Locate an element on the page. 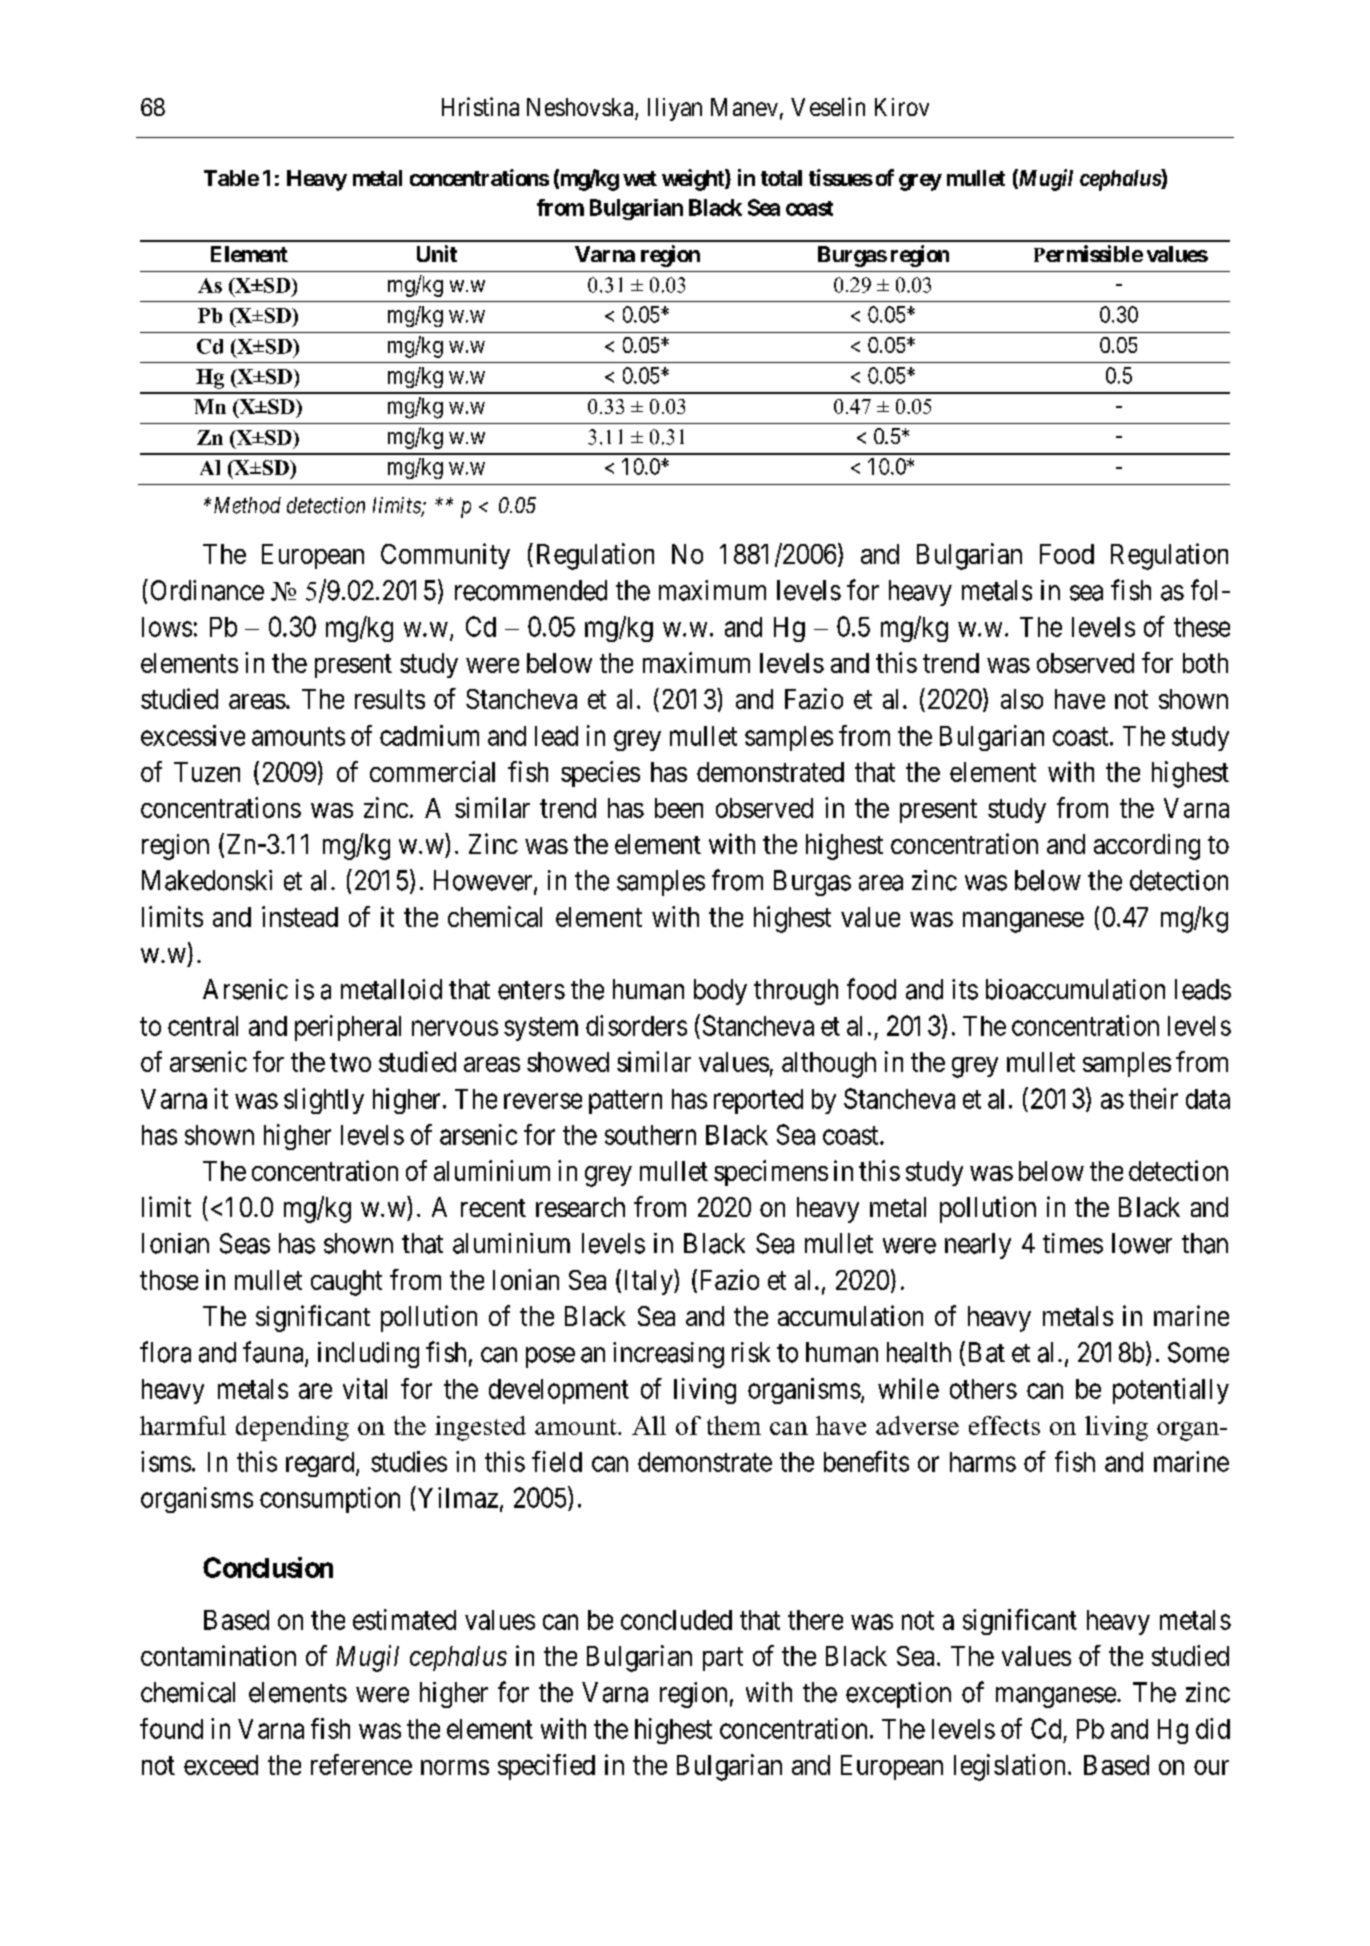 The image size is (1370, 1946). Method is located at coordinates (247, 505).
